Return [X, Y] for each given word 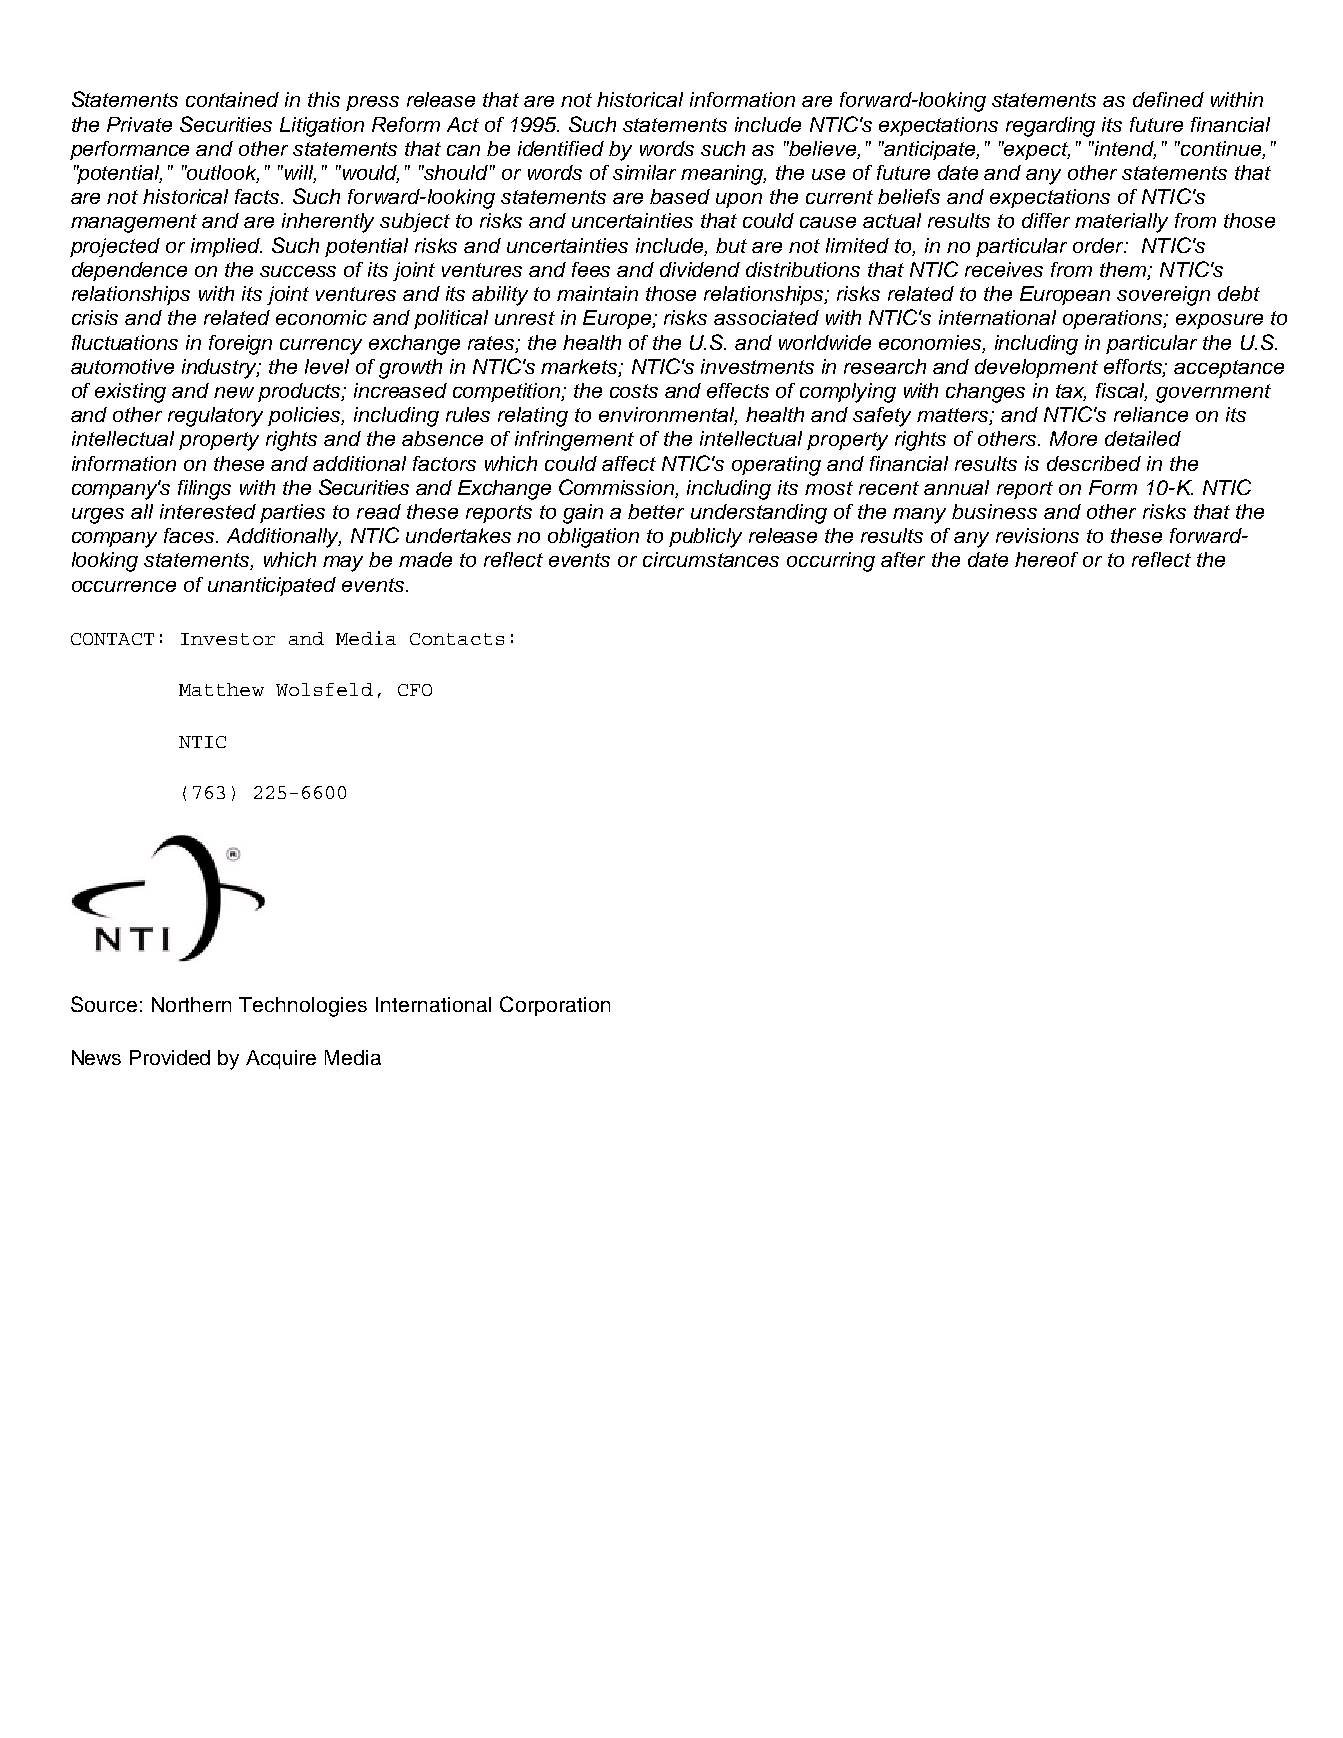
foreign [240, 345]
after [903, 559]
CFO [415, 690]
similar [644, 172]
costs [634, 391]
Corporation [555, 1006]
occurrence [124, 586]
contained [232, 99]
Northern [191, 1004]
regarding [1050, 127]
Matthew [221, 689]
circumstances [711, 559]
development [1036, 368]
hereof [1046, 559]
